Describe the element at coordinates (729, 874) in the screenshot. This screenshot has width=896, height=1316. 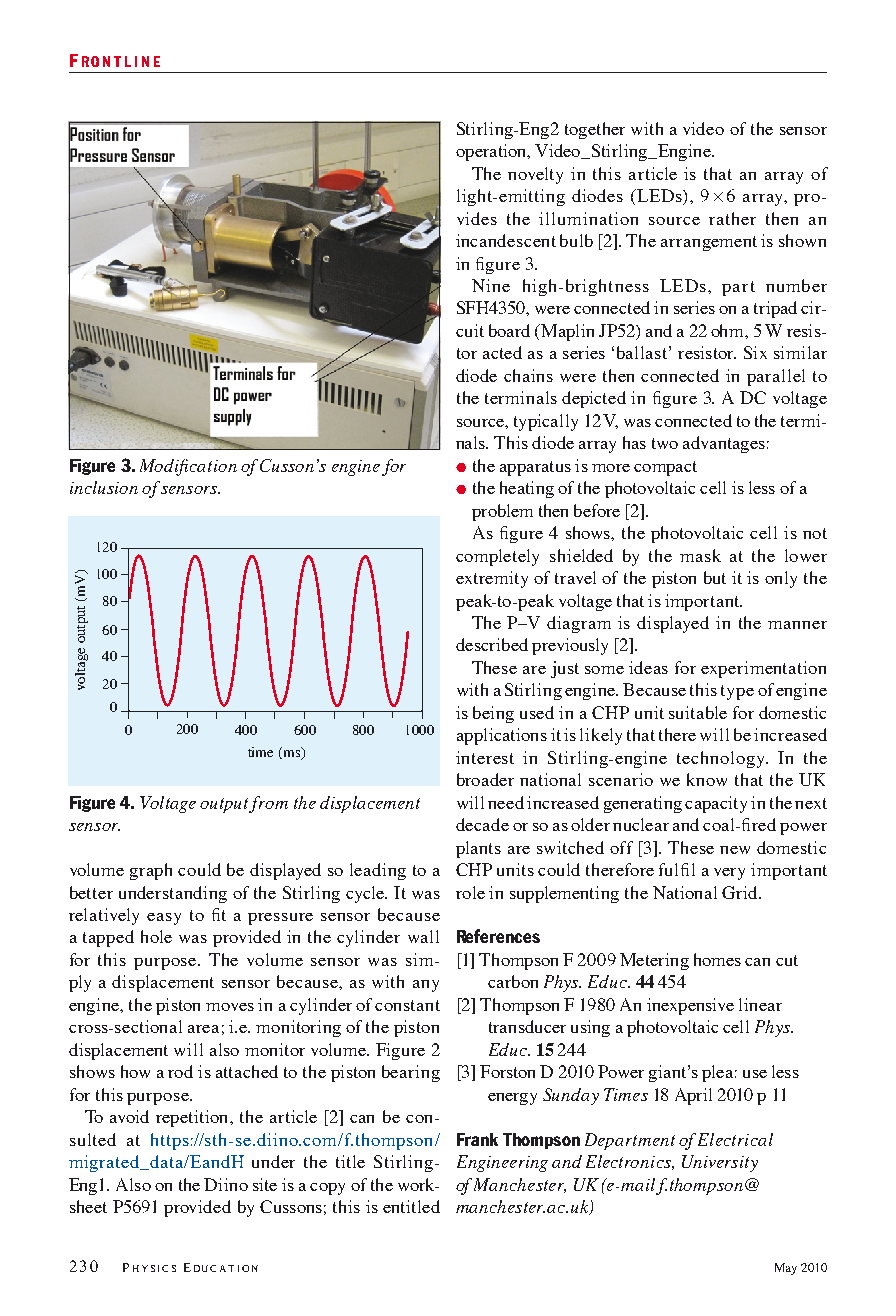
I see `very` at that location.
